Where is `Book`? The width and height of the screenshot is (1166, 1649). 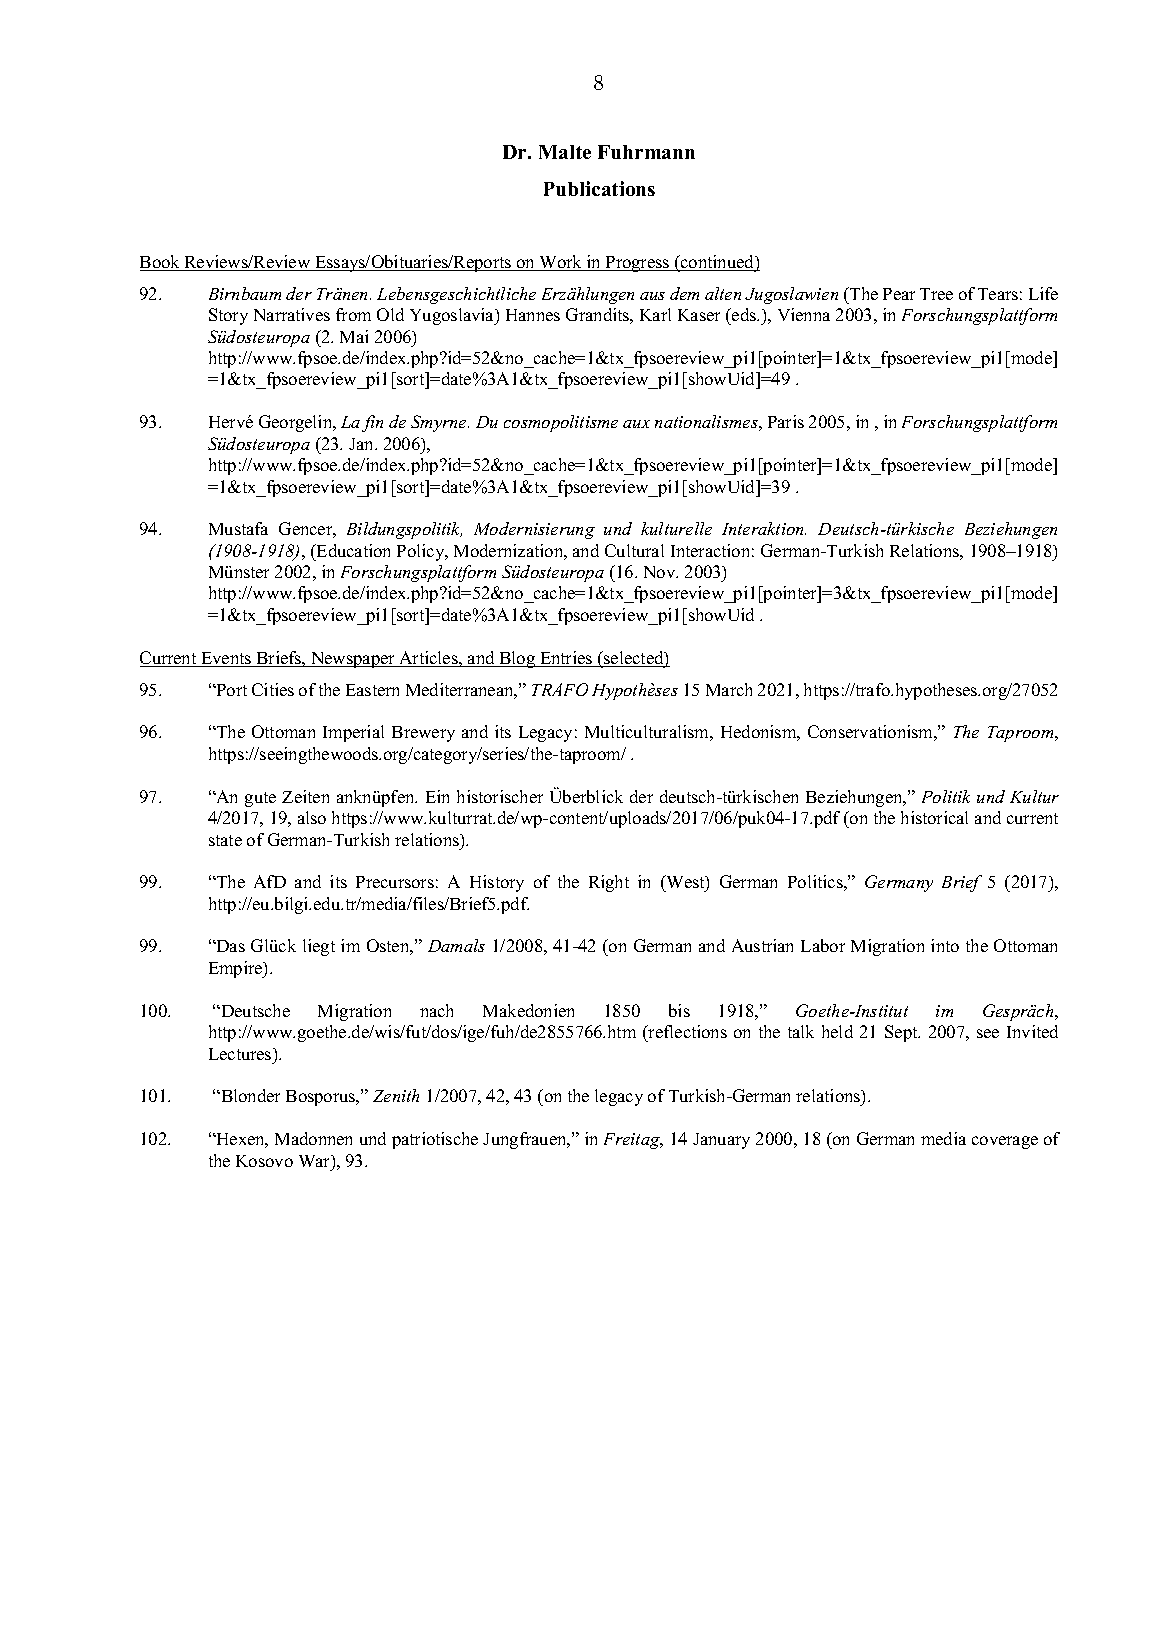 Book is located at coordinates (161, 263).
